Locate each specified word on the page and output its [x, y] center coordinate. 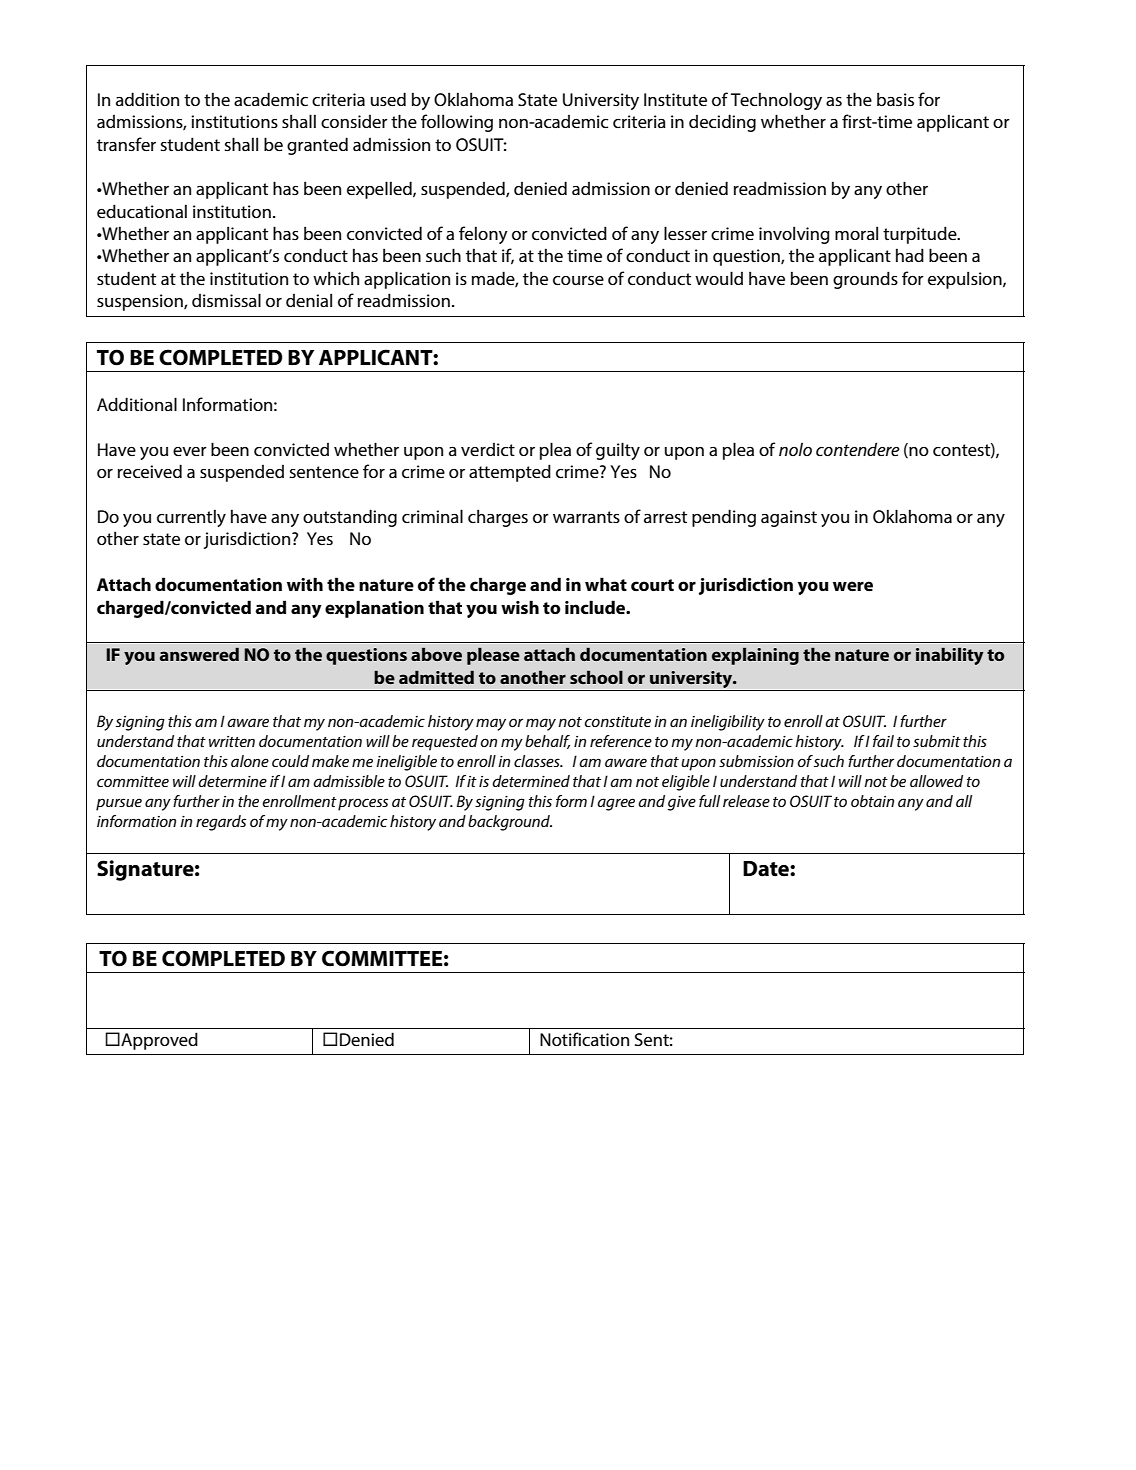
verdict [488, 449]
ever [190, 451]
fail [883, 741]
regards [221, 823]
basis [895, 99]
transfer [126, 144]
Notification [584, 1039]
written [232, 741]
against [789, 518]
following [457, 123]
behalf [547, 742]
